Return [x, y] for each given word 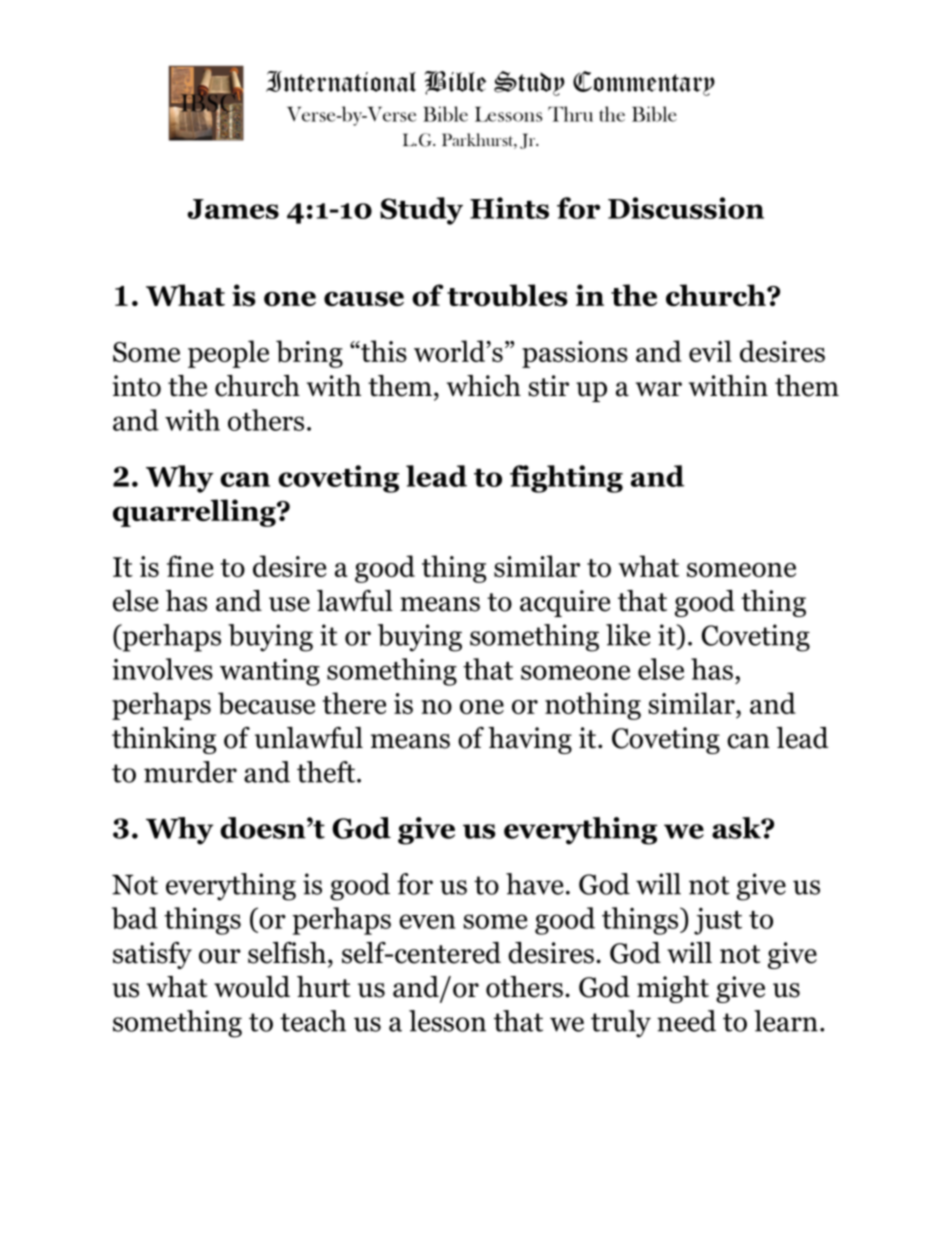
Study [421, 211]
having [530, 740]
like [628, 635]
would [252, 987]
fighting [566, 479]
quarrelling [195, 513]
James [233, 209]
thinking [164, 740]
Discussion [686, 208]
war [659, 389]
